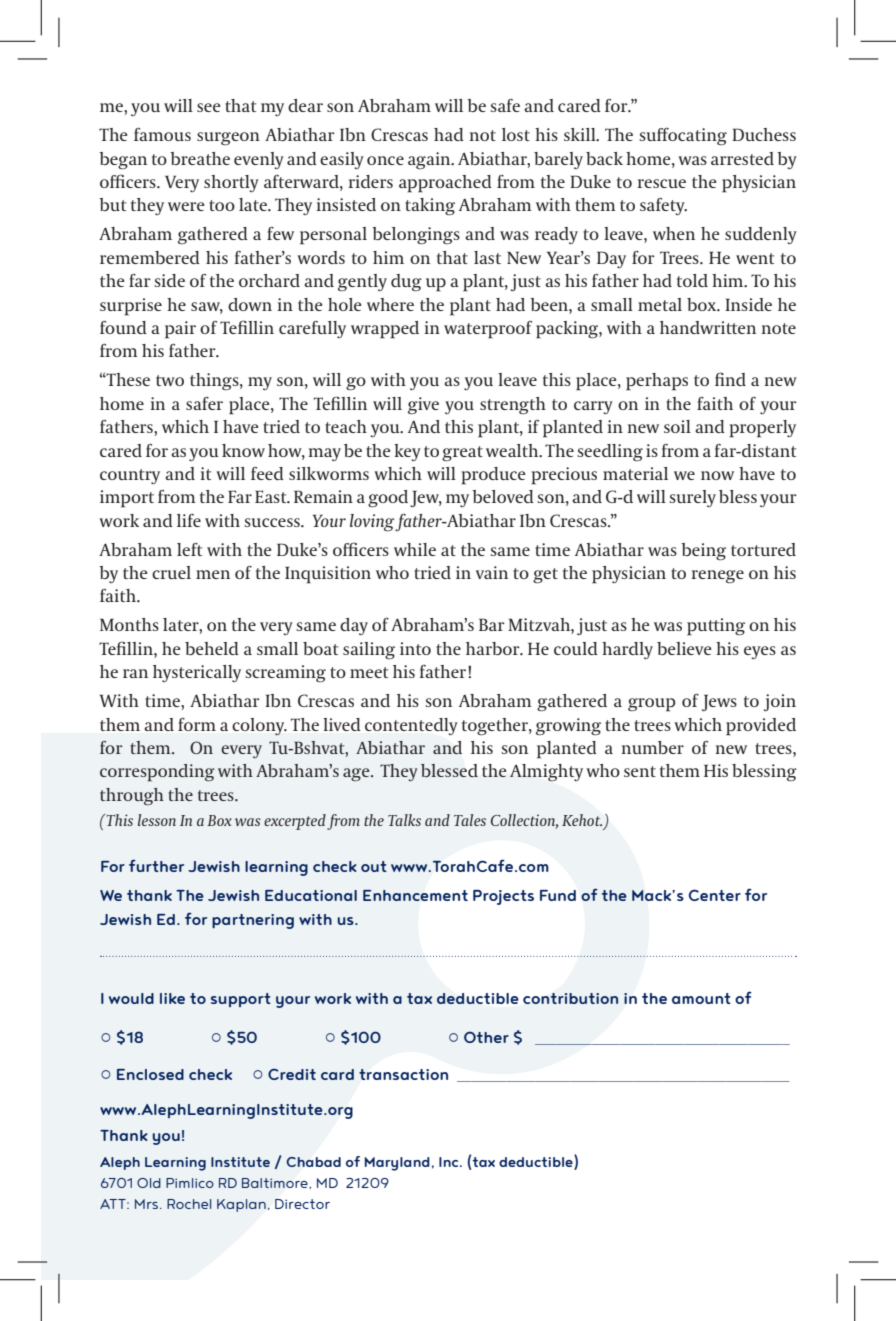 This screenshot has width=896, height=1321. What do you see at coordinates (692, 498) in the screenshot?
I see `surely` at bounding box center [692, 498].
